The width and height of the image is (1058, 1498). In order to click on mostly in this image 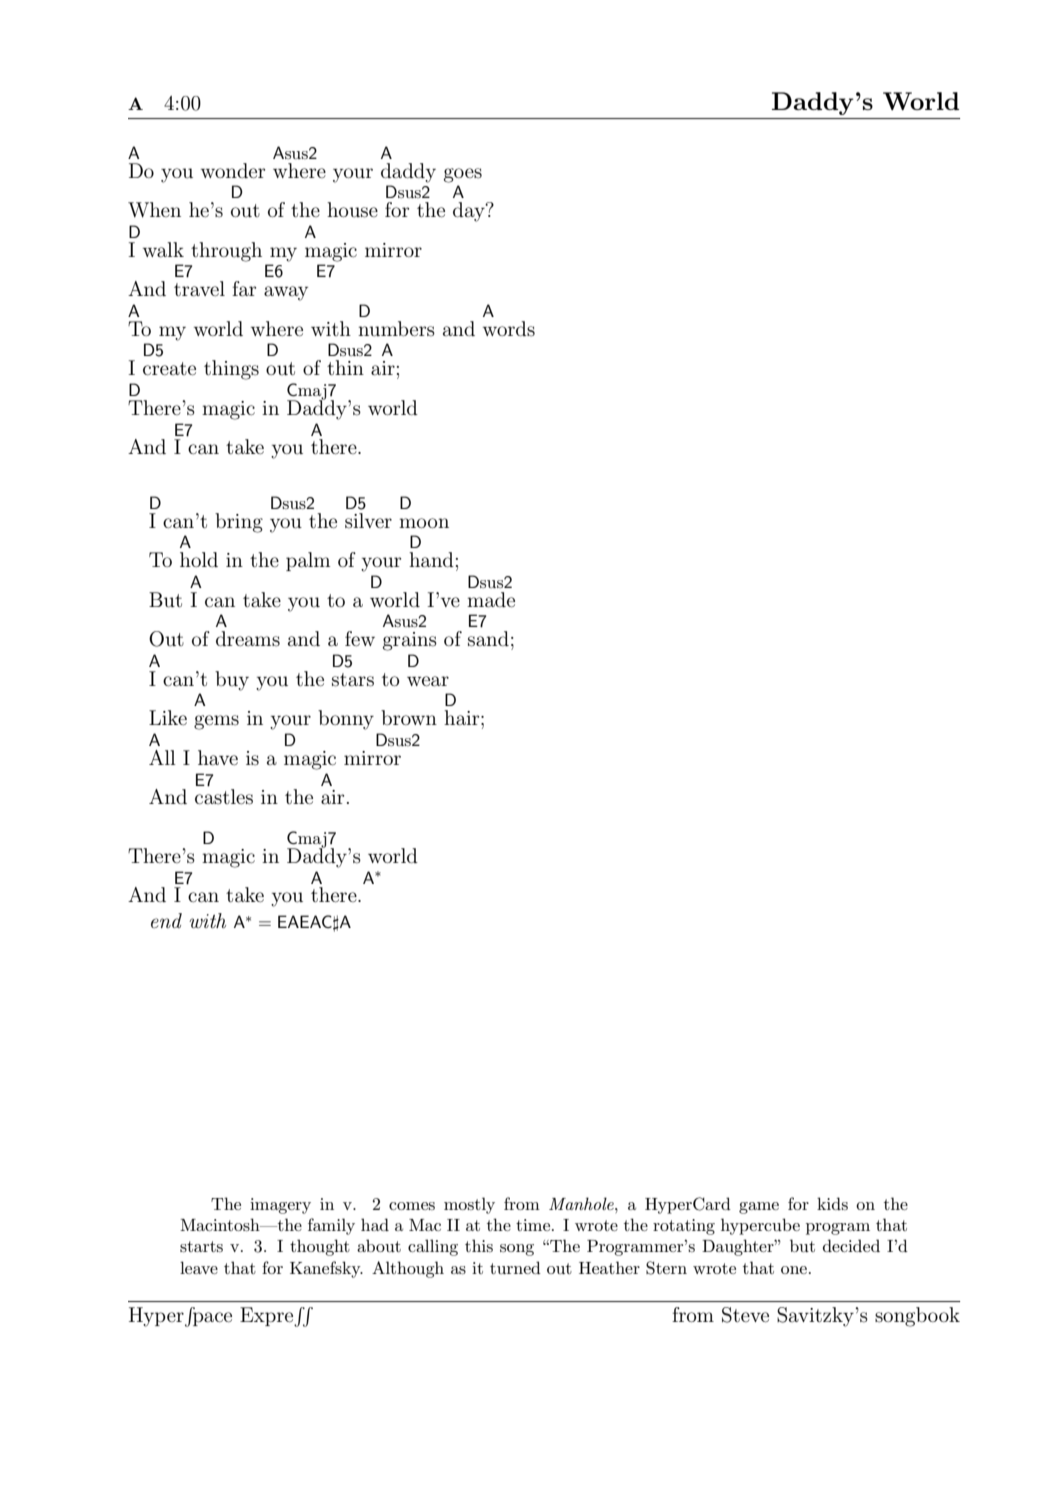, I will do `click(469, 1205)`.
